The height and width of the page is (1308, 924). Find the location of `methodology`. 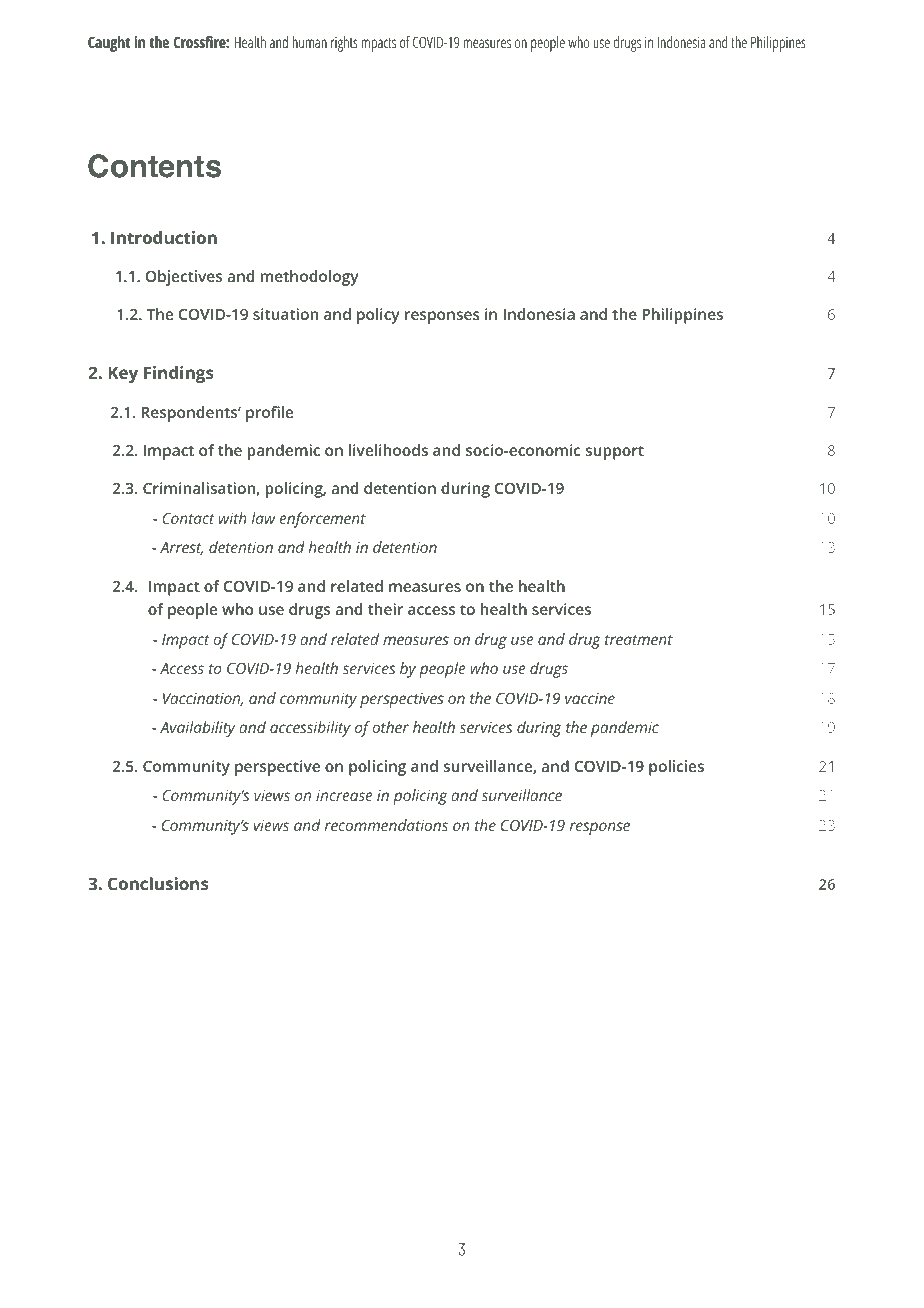

methodology is located at coordinates (309, 278).
